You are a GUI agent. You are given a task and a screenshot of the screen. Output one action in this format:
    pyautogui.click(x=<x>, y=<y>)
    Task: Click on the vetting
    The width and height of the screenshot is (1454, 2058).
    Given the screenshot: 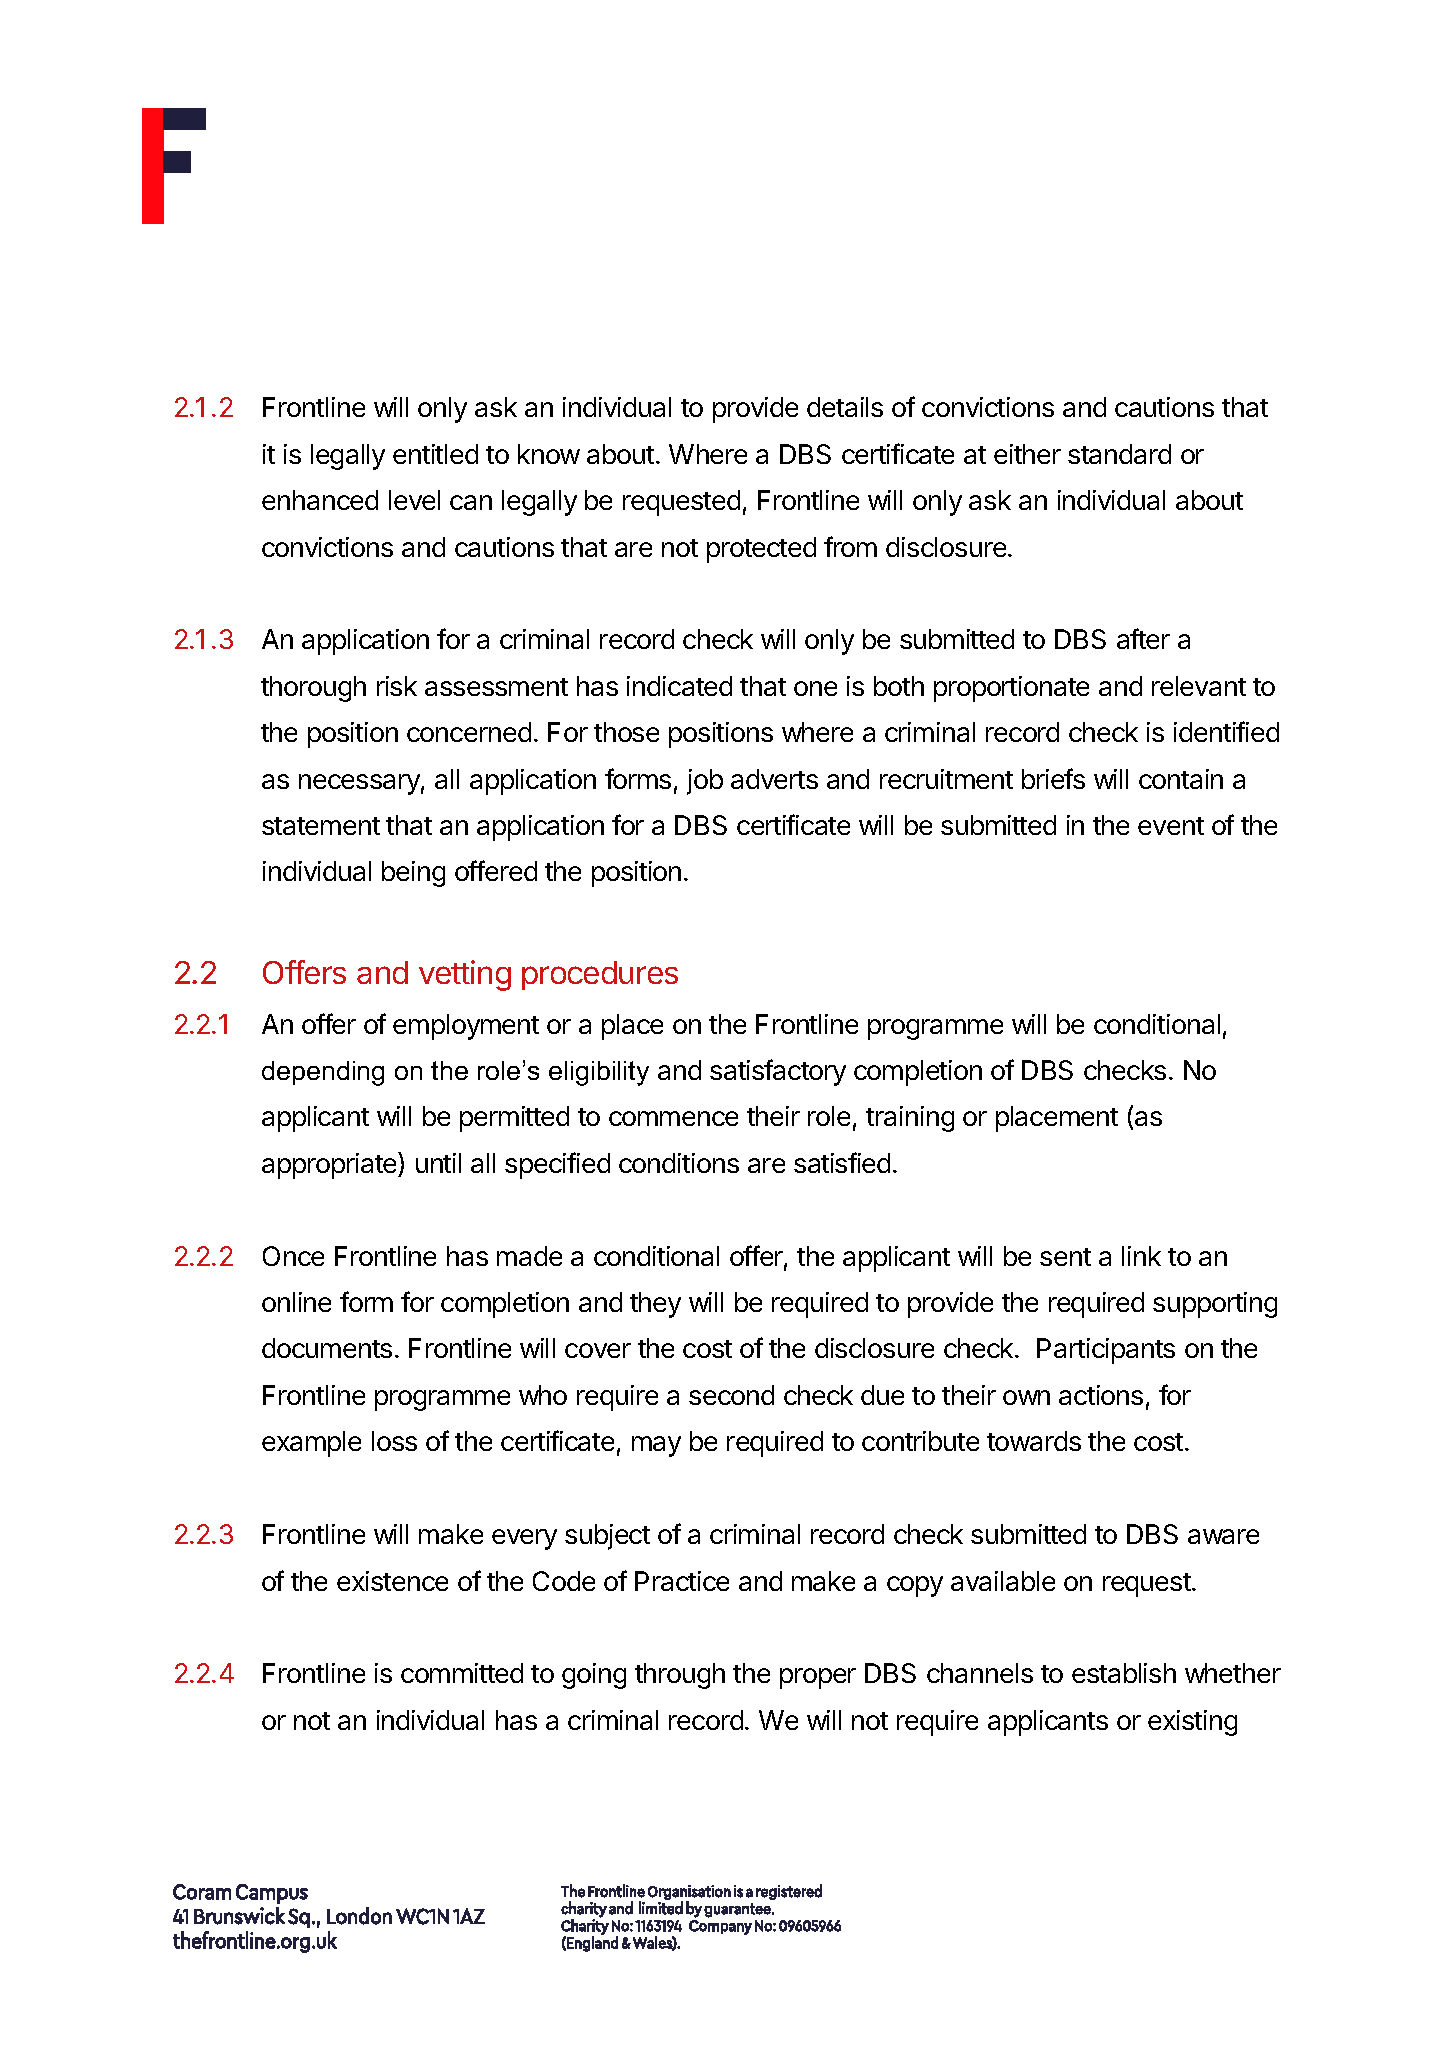 What is the action you would take?
    pyautogui.click(x=465, y=975)
